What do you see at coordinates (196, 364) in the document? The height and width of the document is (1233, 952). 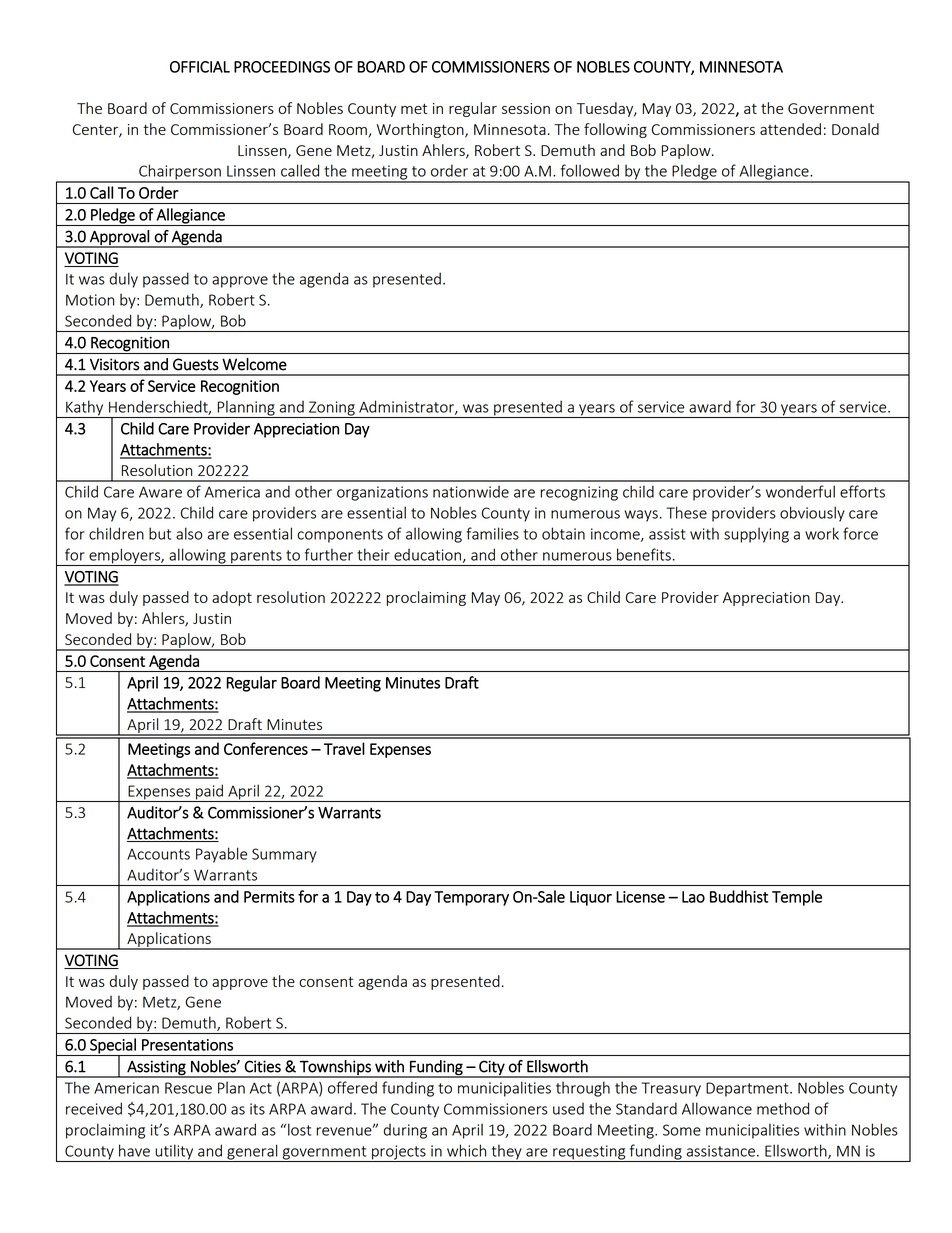 I see `Guests` at bounding box center [196, 364].
